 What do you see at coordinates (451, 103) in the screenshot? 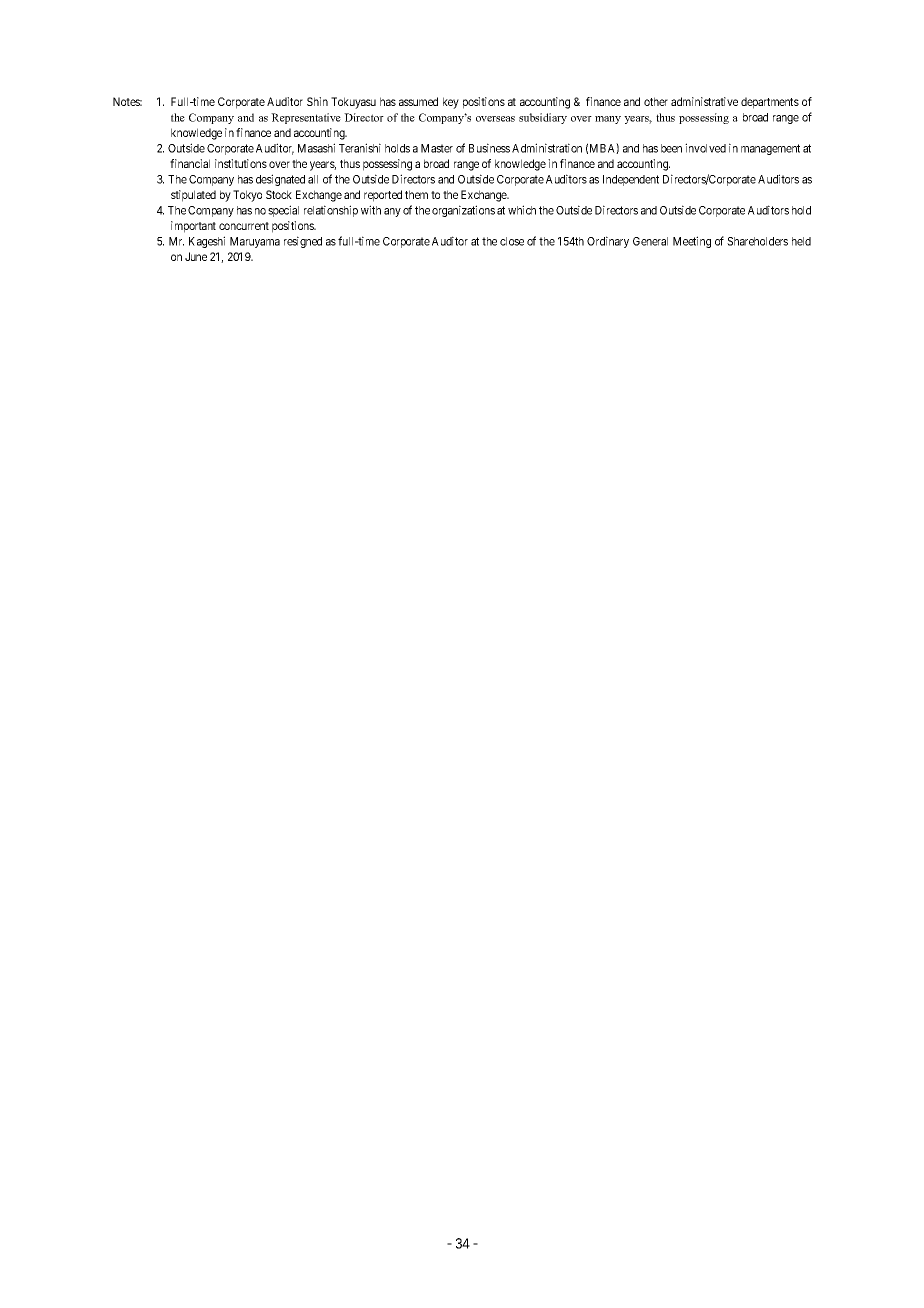
I see `key` at bounding box center [451, 103].
